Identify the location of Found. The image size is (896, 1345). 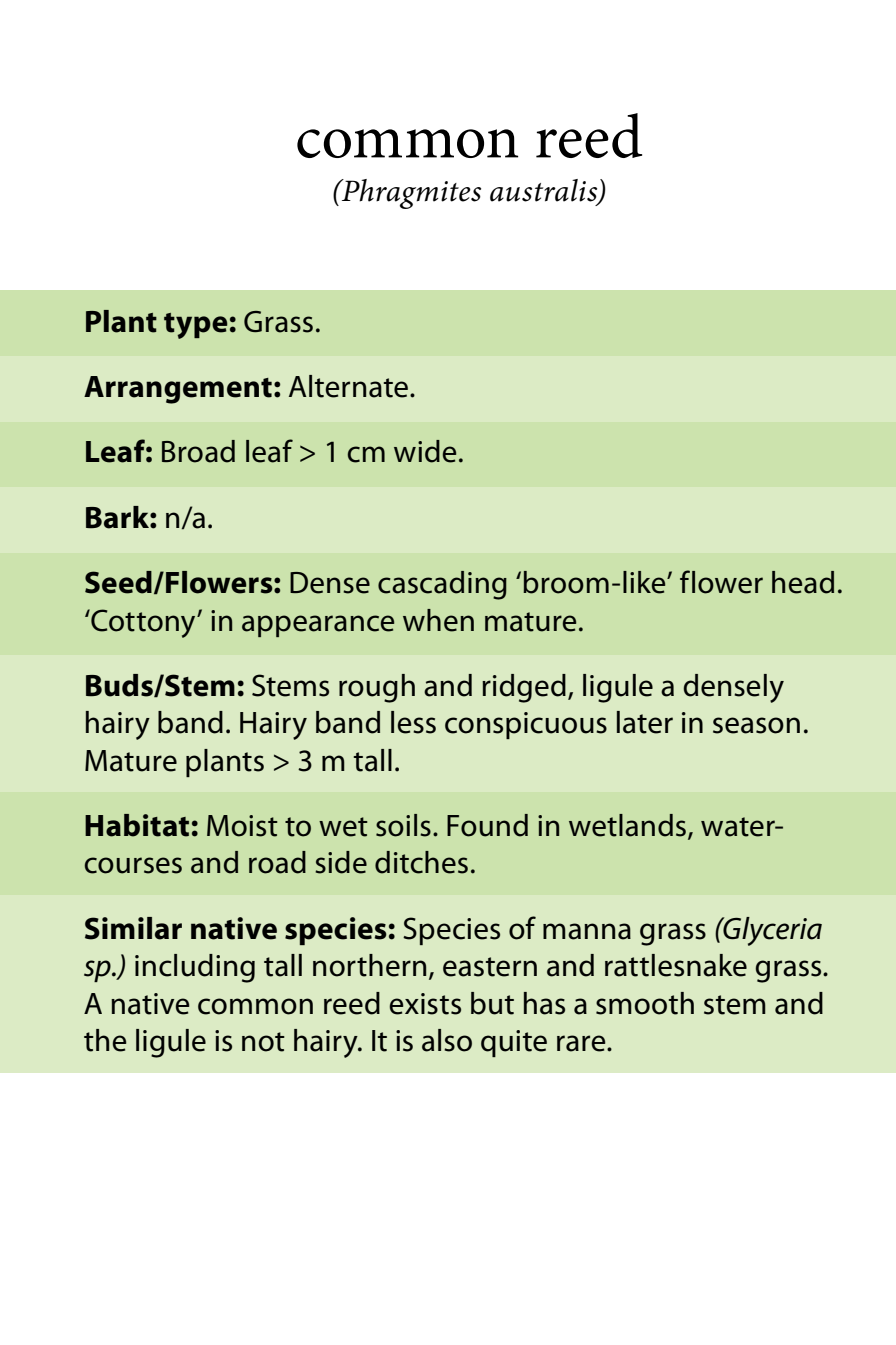
(487, 825).
